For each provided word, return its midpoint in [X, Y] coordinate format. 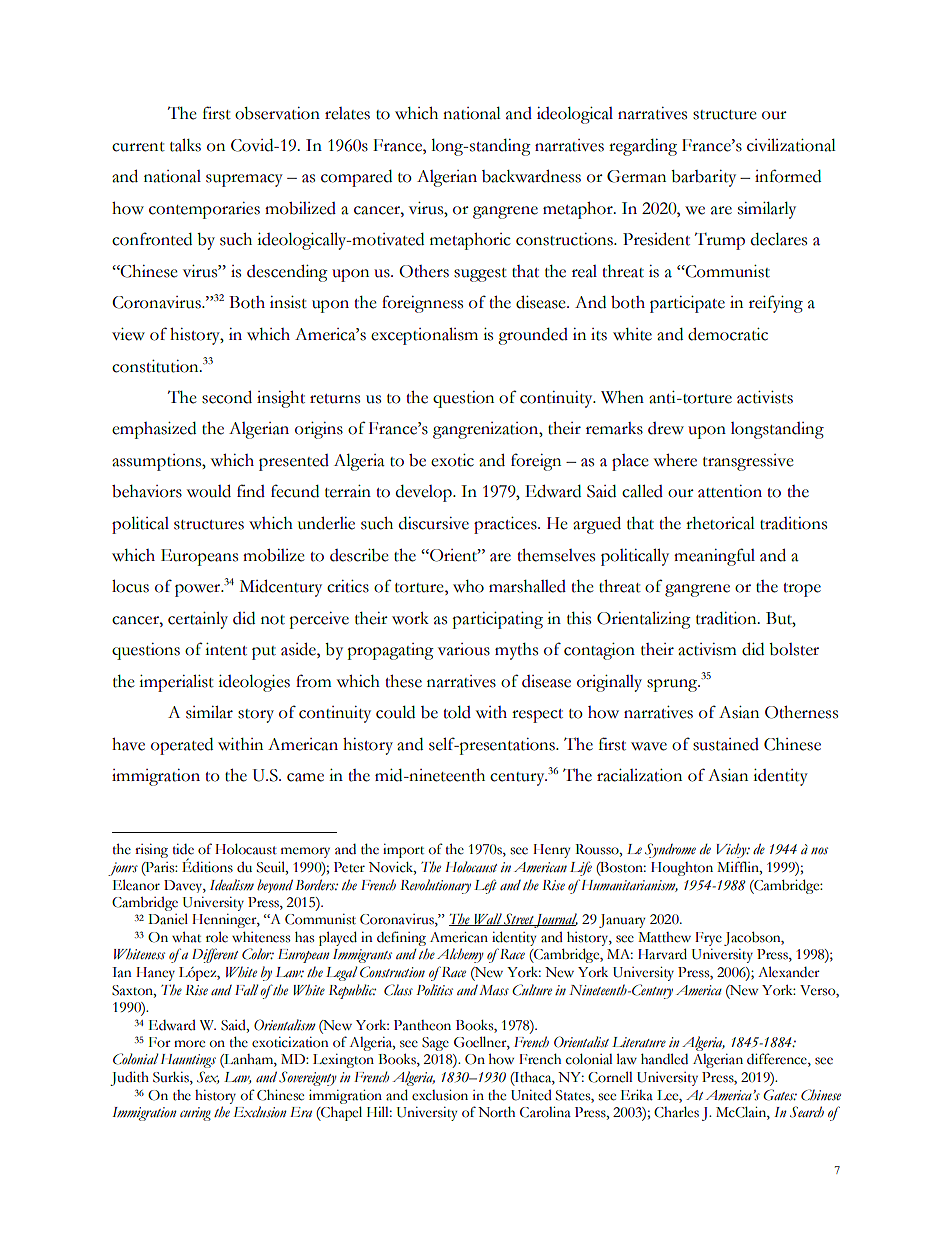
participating [497, 620]
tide [183, 849]
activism [707, 649]
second [227, 397]
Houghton [682, 869]
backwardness [531, 176]
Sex [208, 1077]
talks [185, 145]
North [496, 1112]
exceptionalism [424, 336]
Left [485, 886]
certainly [198, 620]
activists [765, 397]
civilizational [791, 145]
